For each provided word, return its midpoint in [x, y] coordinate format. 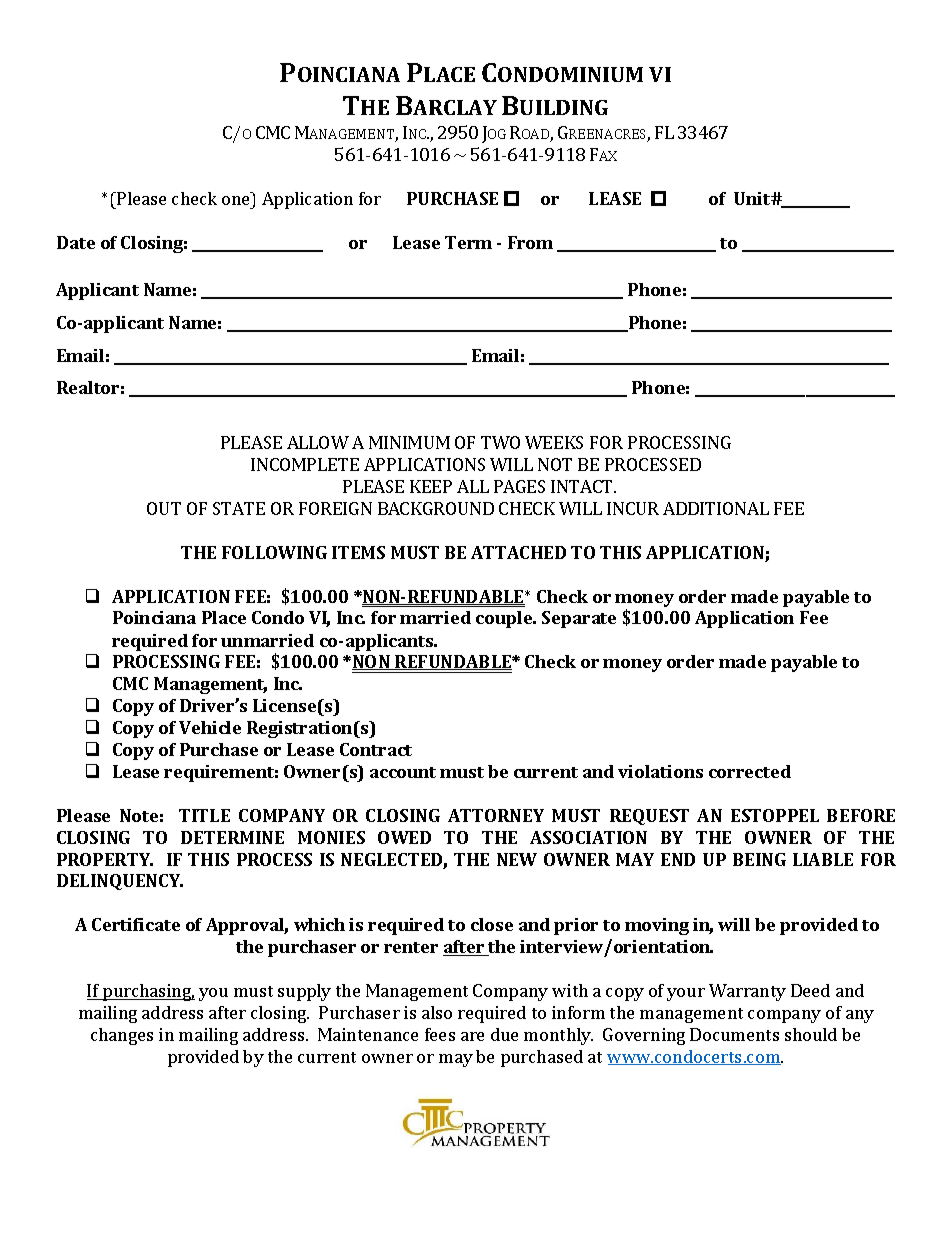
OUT [164, 508]
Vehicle [210, 727]
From [530, 242]
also [437, 1012]
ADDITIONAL [716, 508]
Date [76, 242]
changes [122, 1036]
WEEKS [554, 442]
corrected [750, 771]
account [403, 772]
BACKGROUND [436, 508]
